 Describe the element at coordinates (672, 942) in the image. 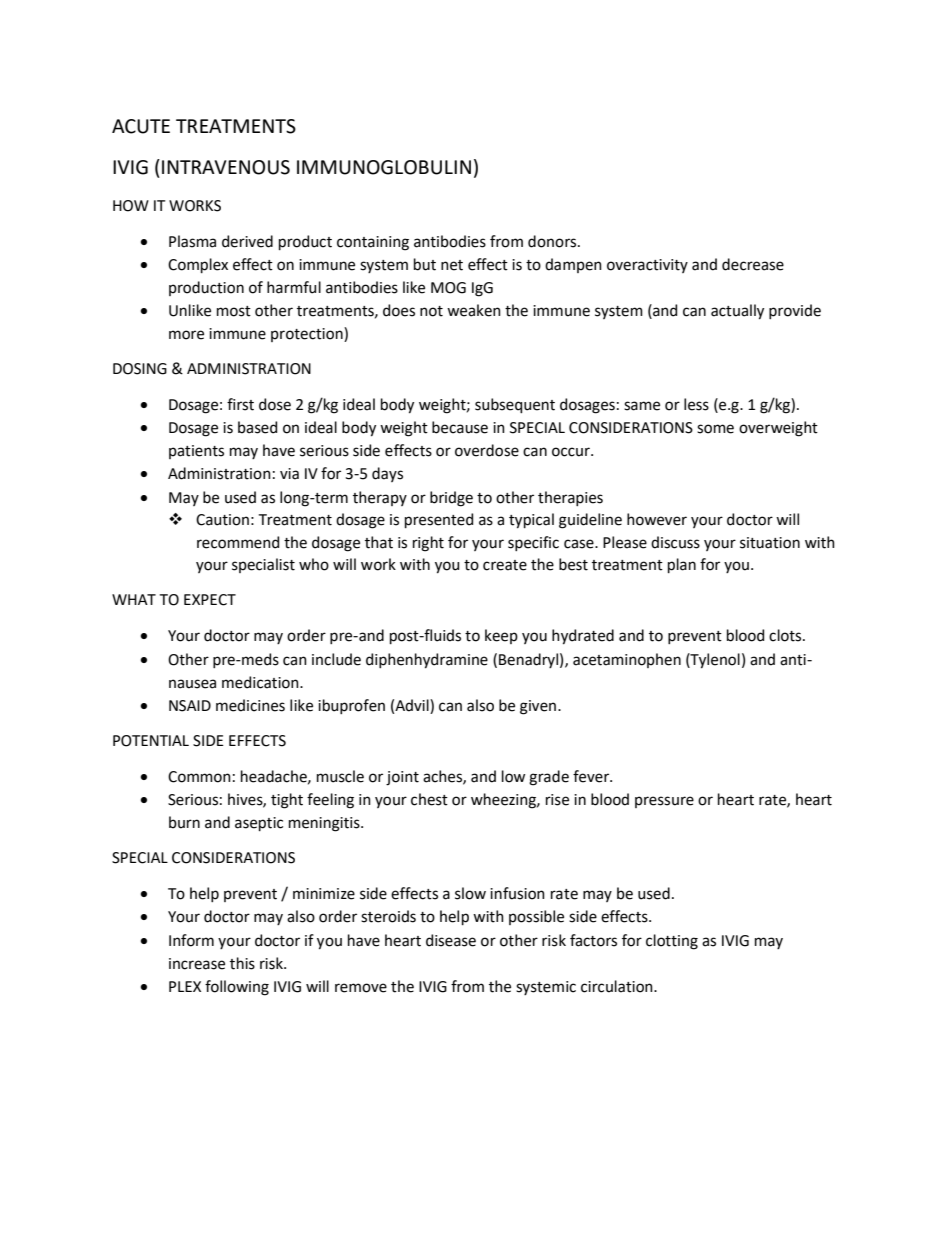

I see `clotting` at that location.
